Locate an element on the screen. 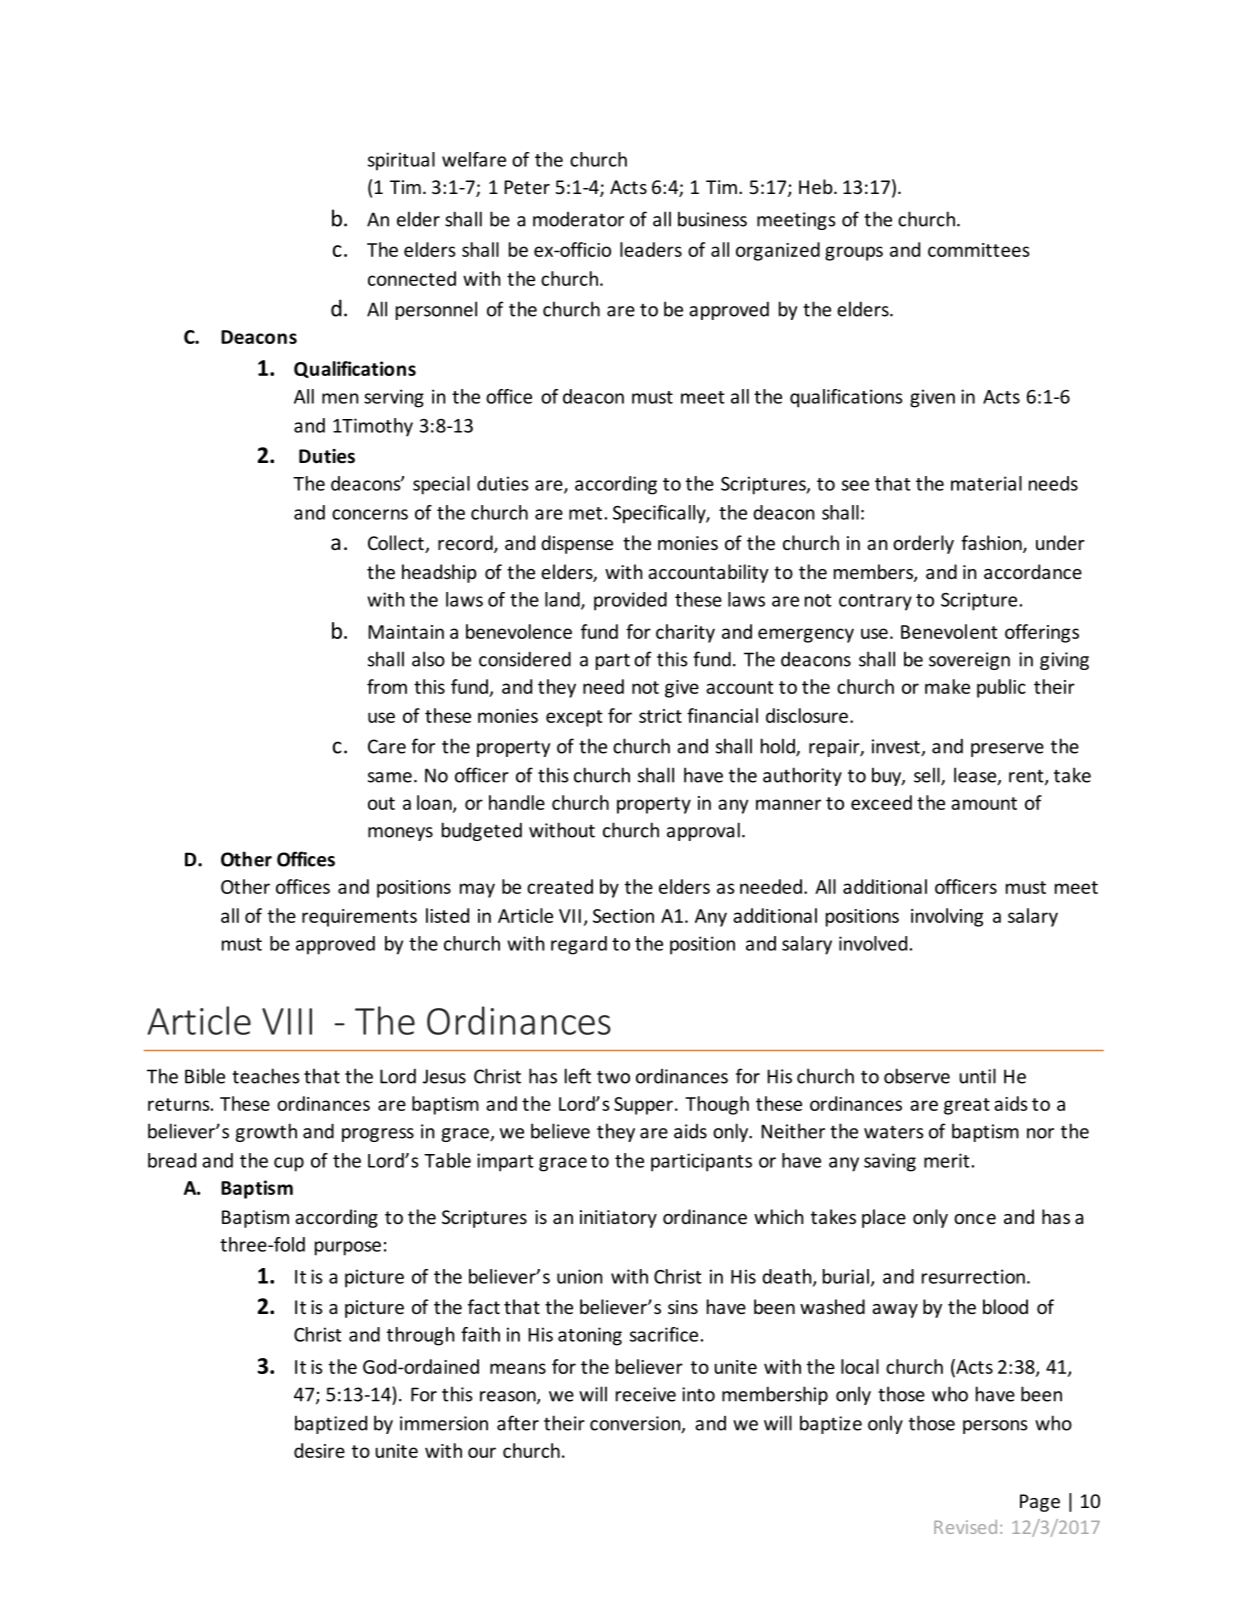  involving is located at coordinates (947, 917).
